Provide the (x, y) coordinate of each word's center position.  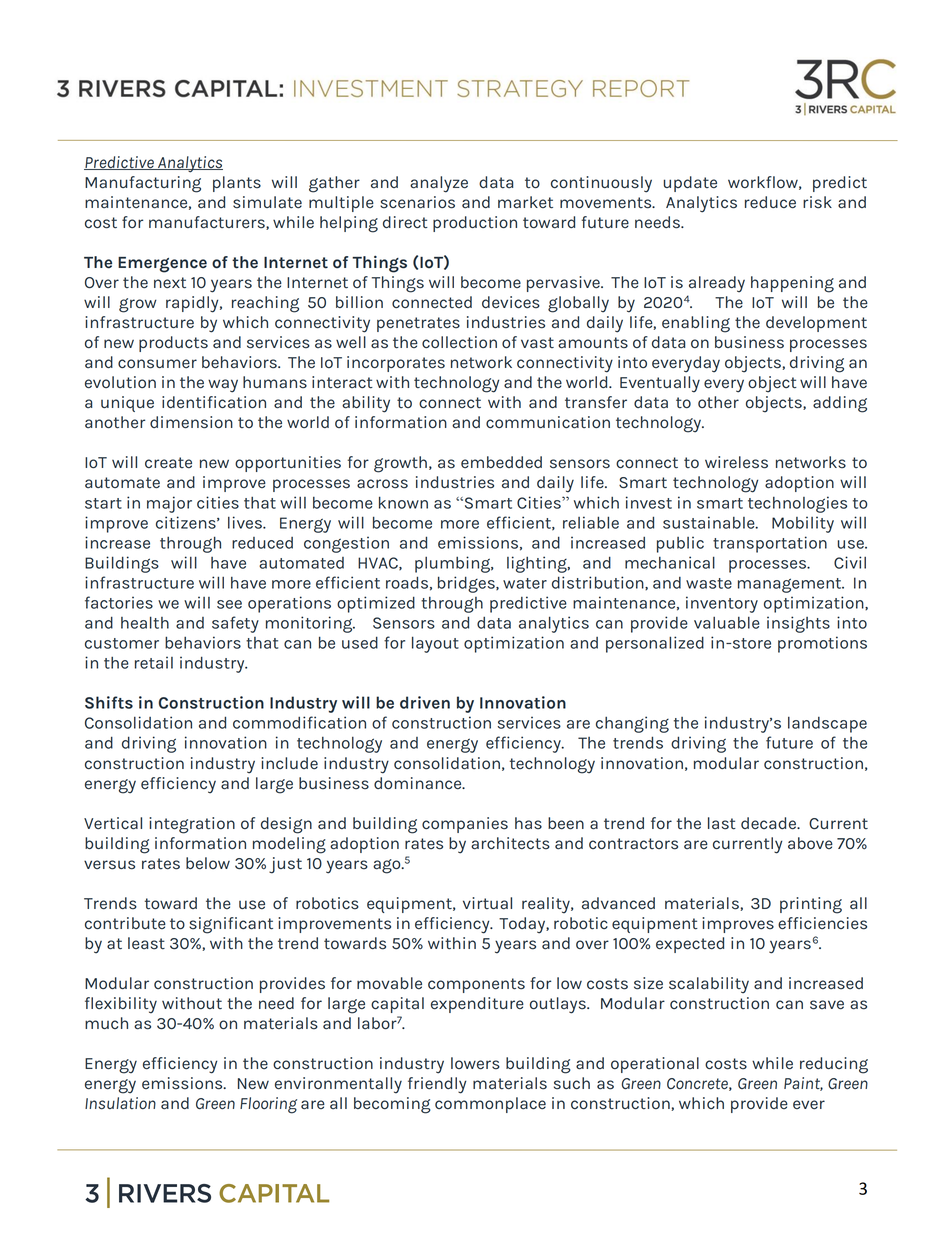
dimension (191, 422)
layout (435, 644)
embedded (501, 462)
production (475, 224)
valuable (727, 623)
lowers (475, 1063)
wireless (736, 462)
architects (510, 843)
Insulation (120, 1103)
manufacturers (208, 223)
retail (154, 662)
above (810, 843)
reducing (834, 1065)
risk (817, 202)
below (208, 863)
